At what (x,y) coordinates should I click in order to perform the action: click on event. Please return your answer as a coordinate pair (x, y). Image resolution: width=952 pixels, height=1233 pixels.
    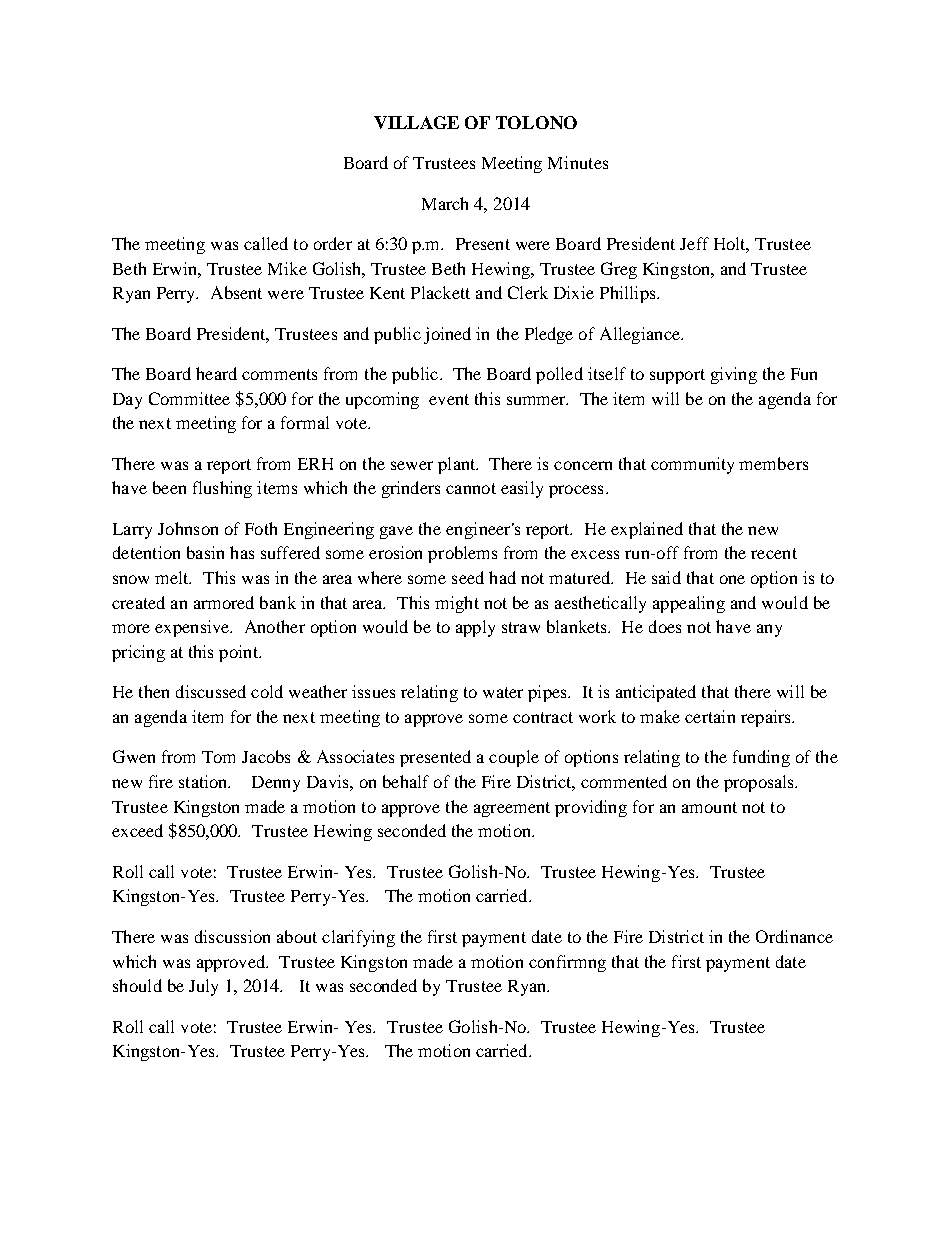
    Looking at the image, I should click on (449, 399).
